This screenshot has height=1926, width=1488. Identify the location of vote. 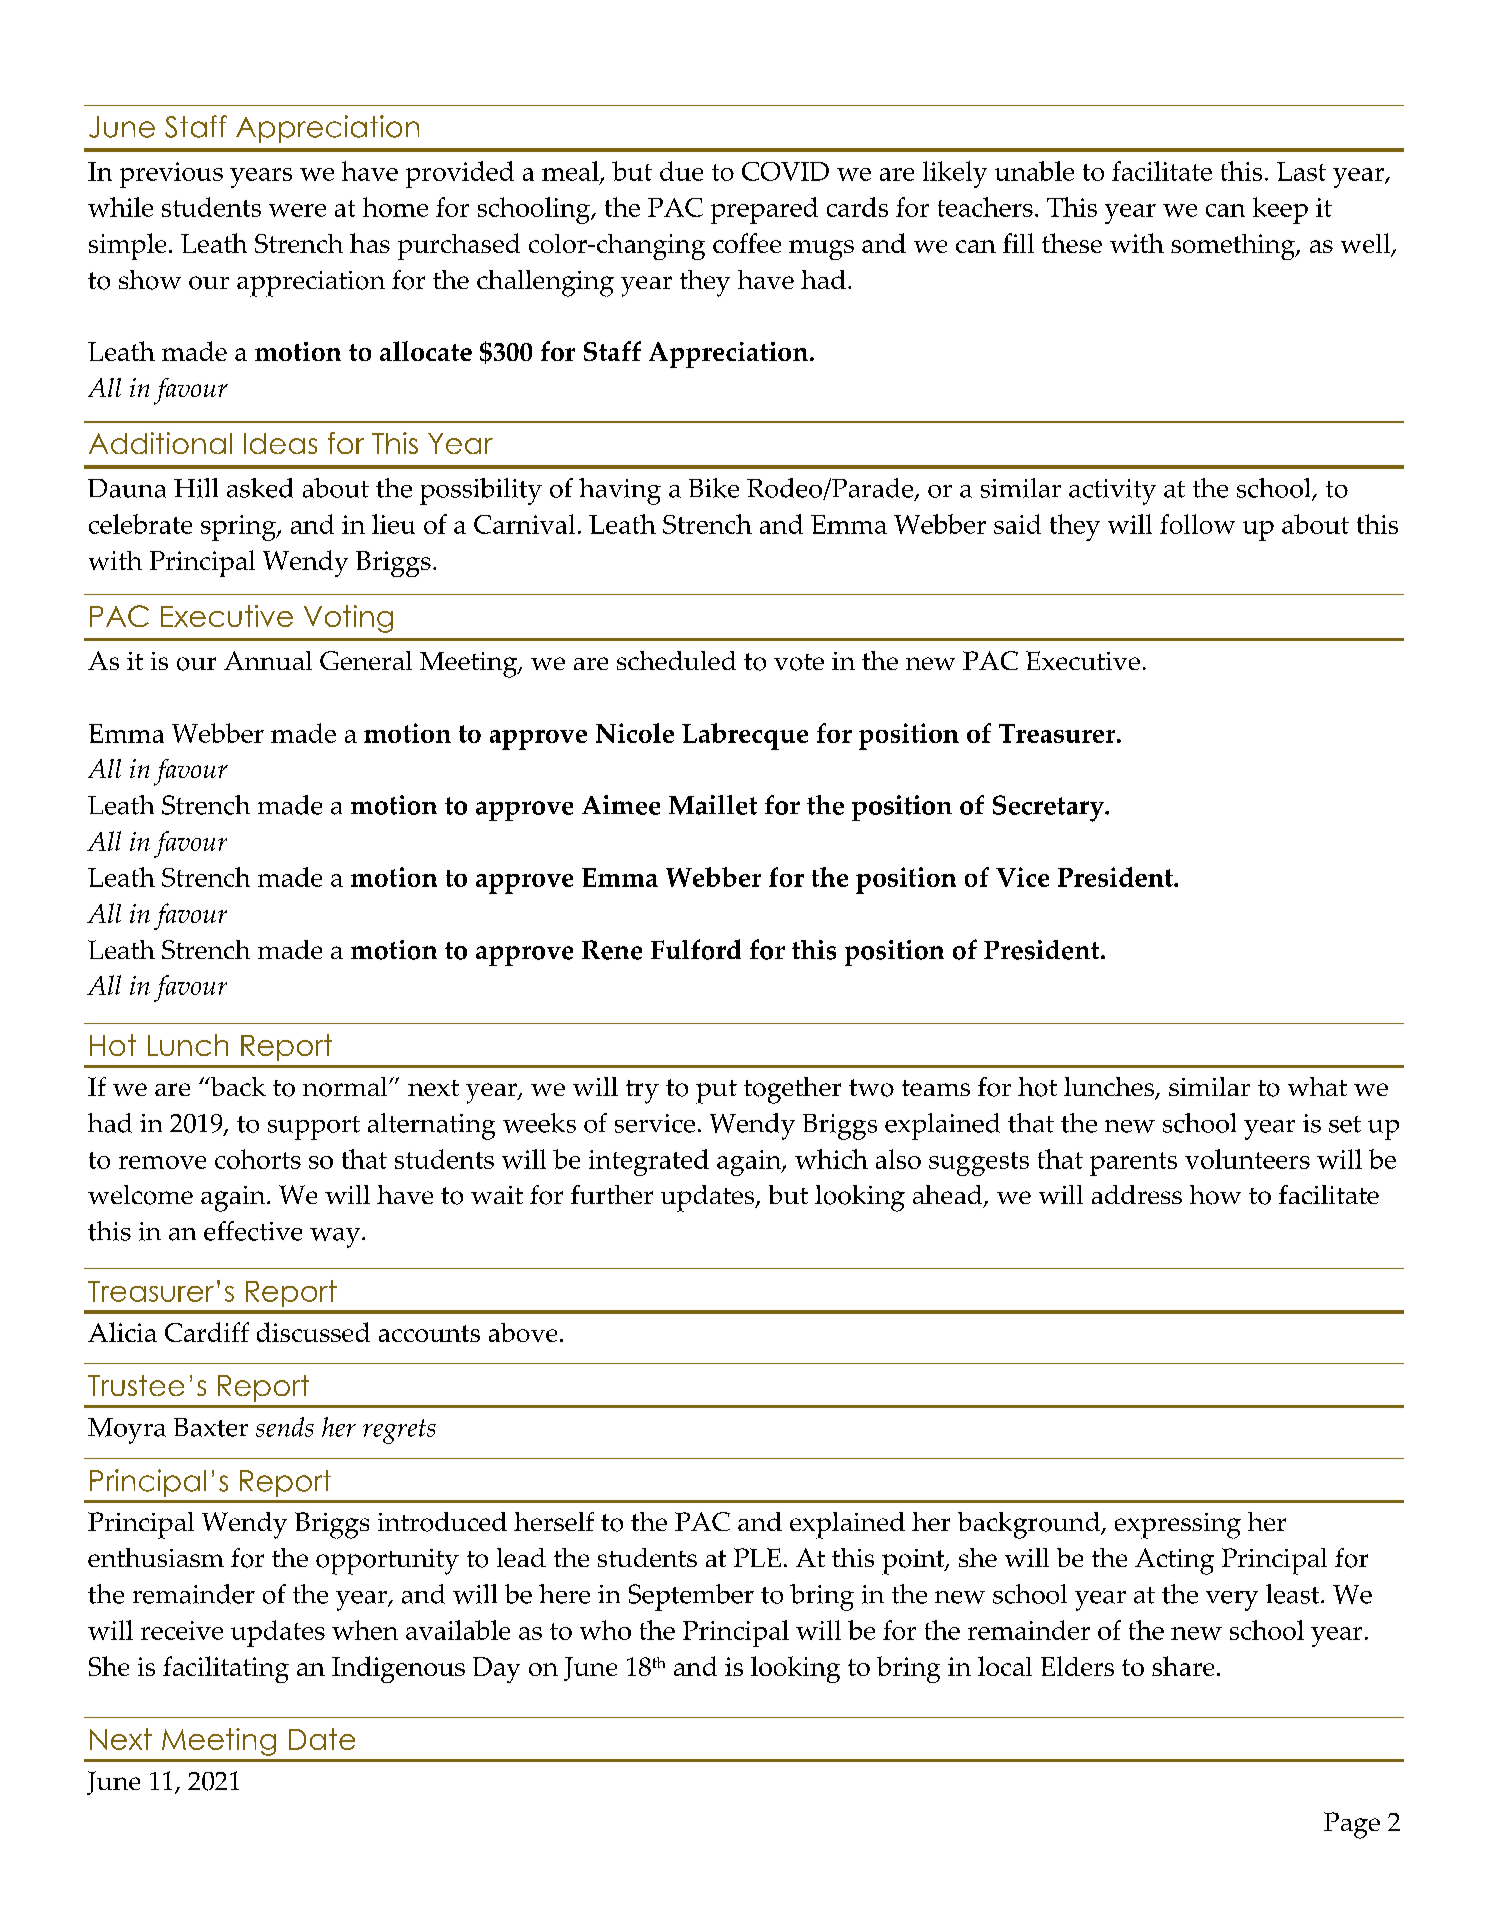
(799, 662).
